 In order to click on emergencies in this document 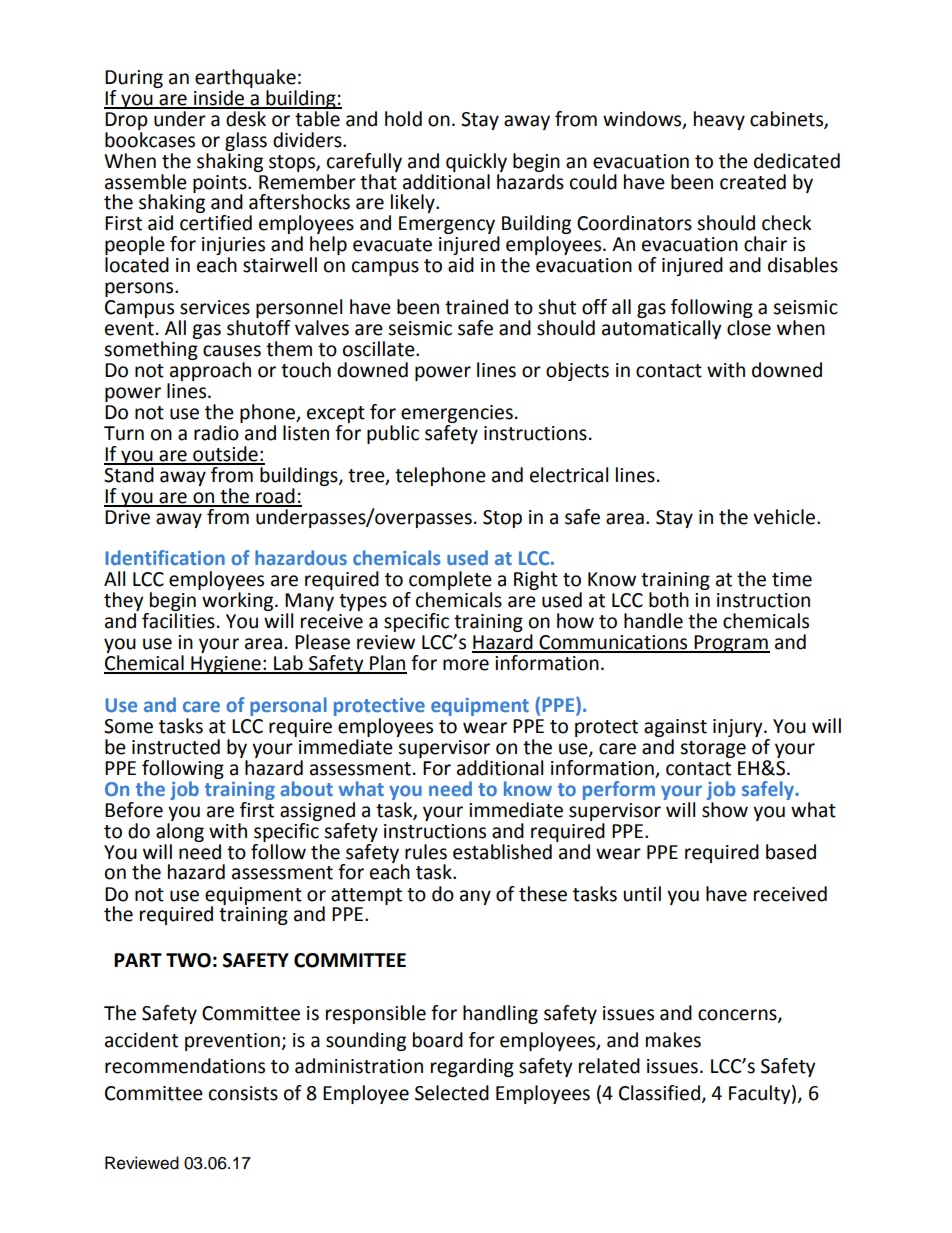, I will do `click(457, 414)`.
